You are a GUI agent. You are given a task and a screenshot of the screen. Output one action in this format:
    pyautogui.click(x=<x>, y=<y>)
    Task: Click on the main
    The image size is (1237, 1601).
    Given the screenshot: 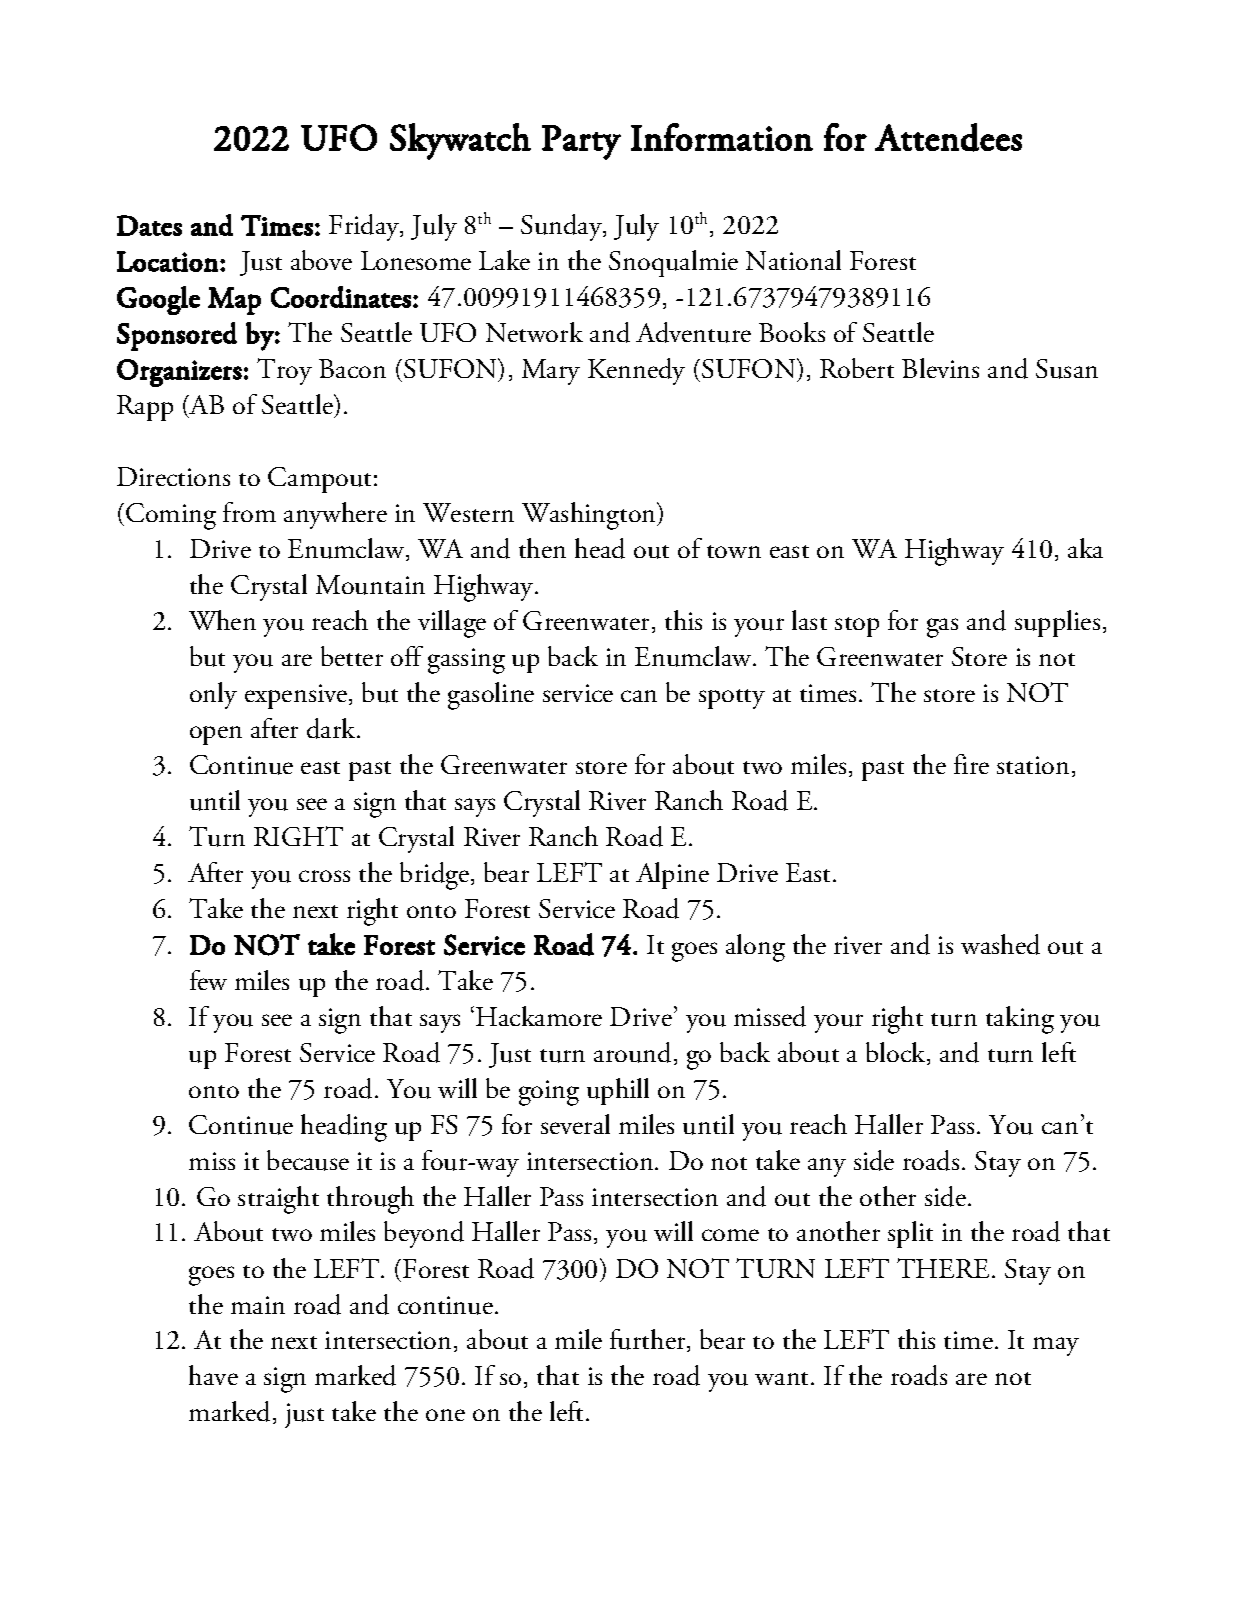 What is the action you would take?
    pyautogui.click(x=258, y=1305)
